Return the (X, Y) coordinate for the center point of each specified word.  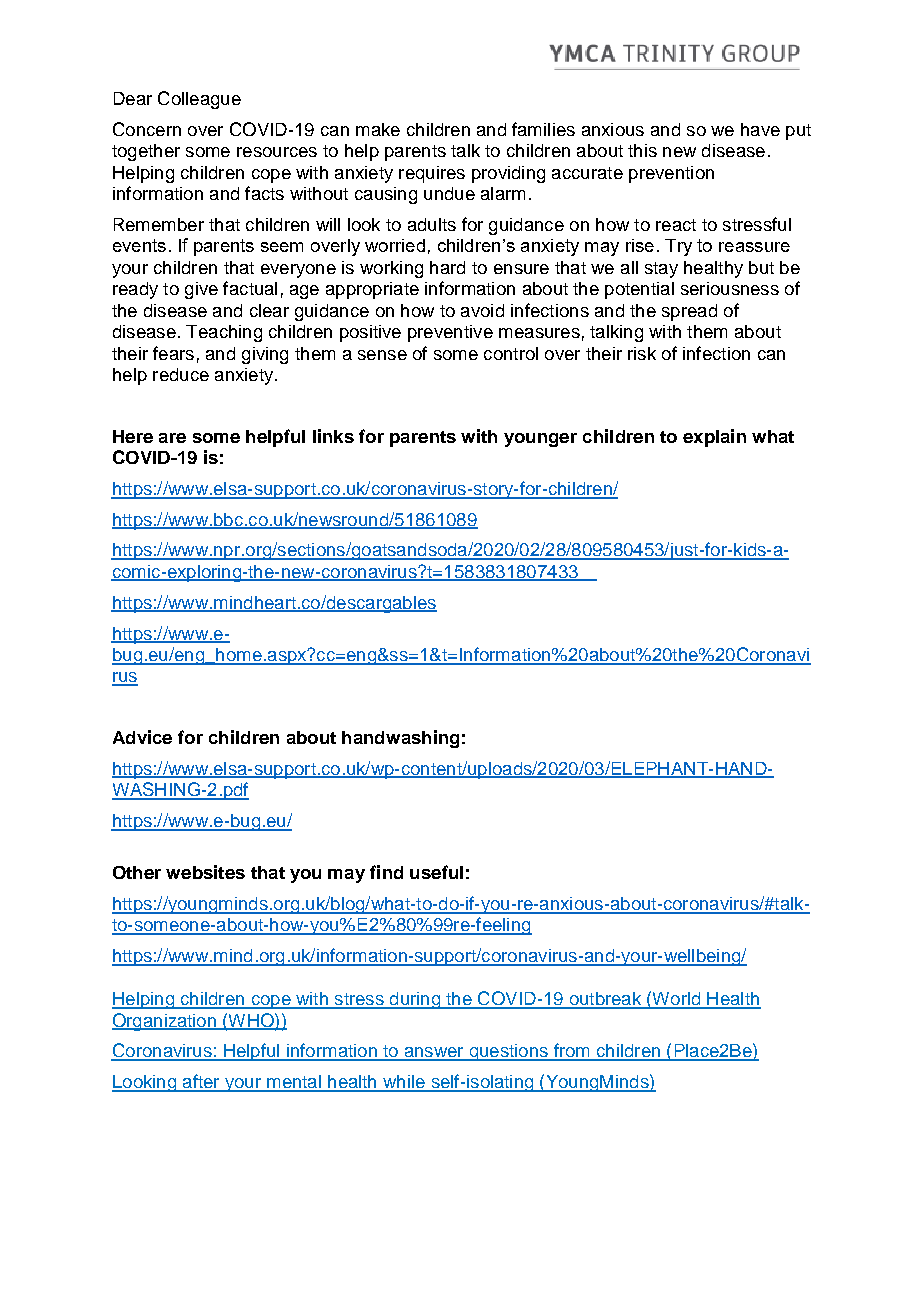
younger (540, 440)
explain (714, 438)
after (201, 1082)
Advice (142, 737)
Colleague (199, 100)
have (760, 129)
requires (432, 174)
